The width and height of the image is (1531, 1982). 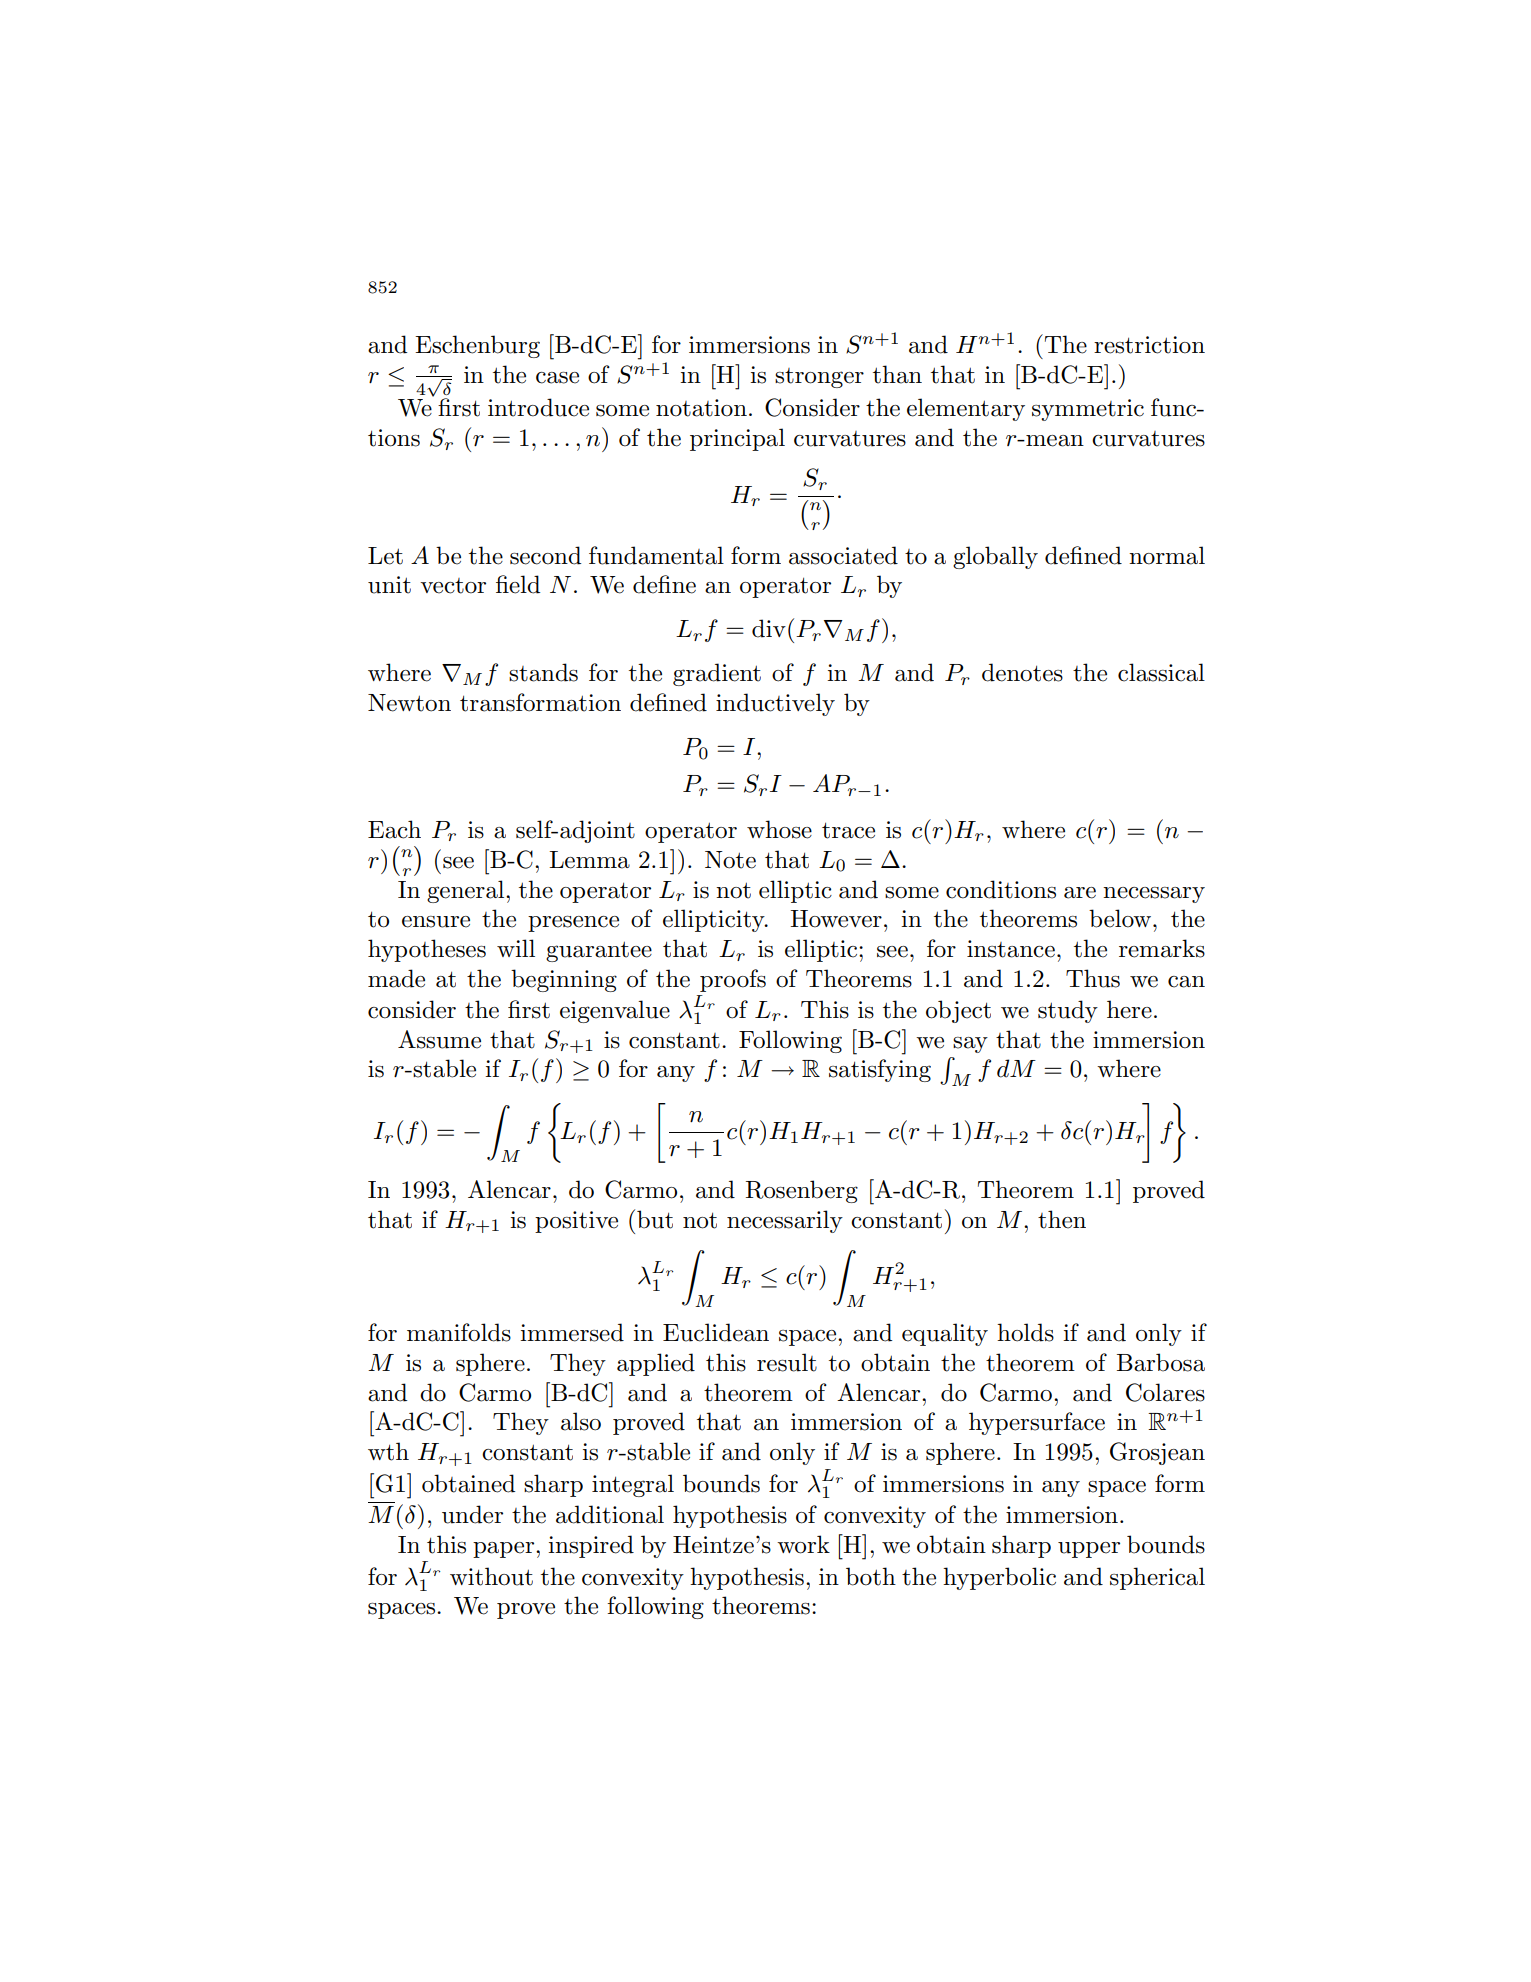 What do you see at coordinates (505, 1550) in the image?
I see `paper` at bounding box center [505, 1550].
